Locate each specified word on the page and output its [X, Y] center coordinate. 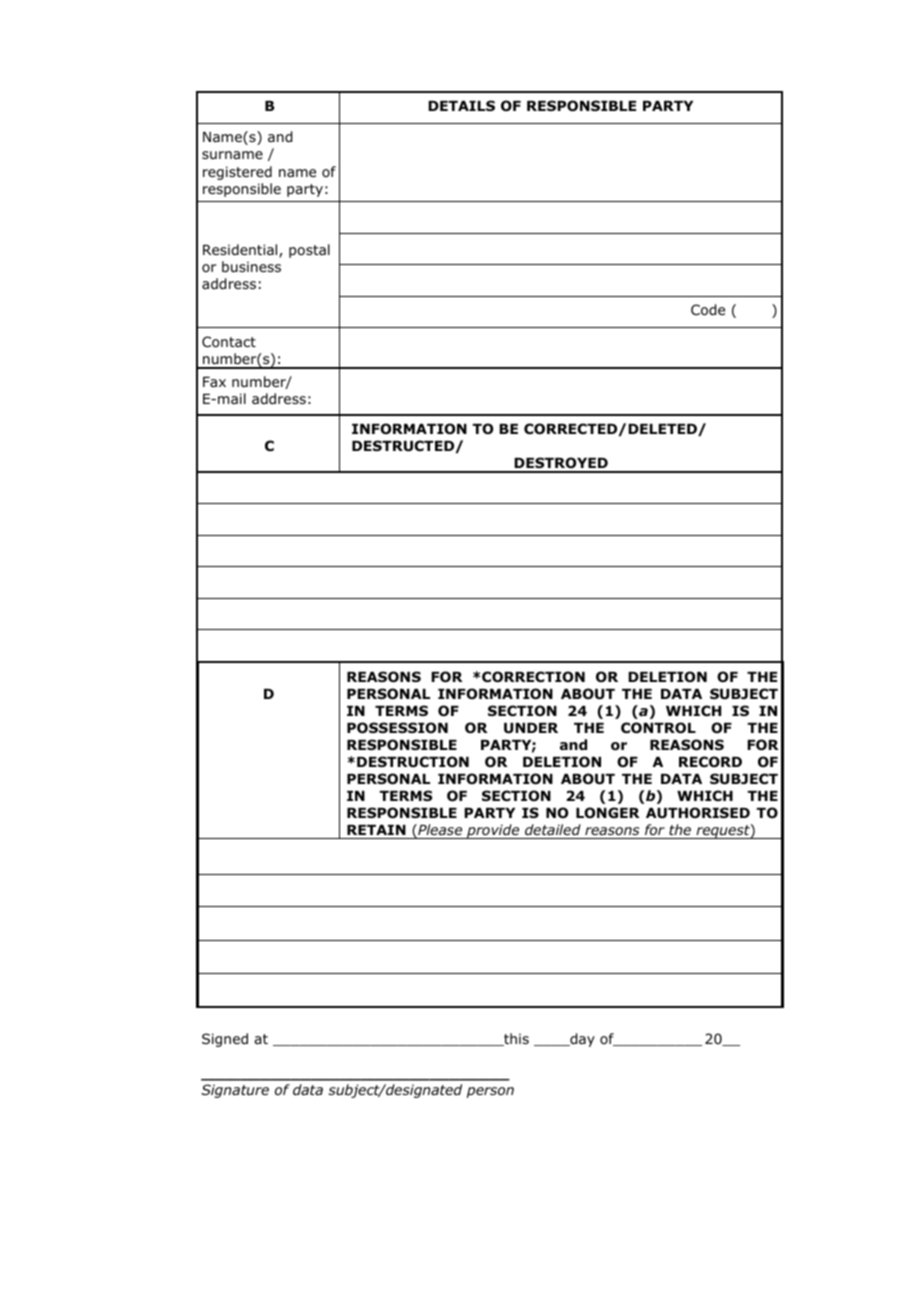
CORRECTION [533, 677]
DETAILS [461, 105]
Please [439, 831]
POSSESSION [397, 728]
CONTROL [658, 728]
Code [708, 310]
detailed [553, 829]
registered [237, 173]
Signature [235, 1091]
